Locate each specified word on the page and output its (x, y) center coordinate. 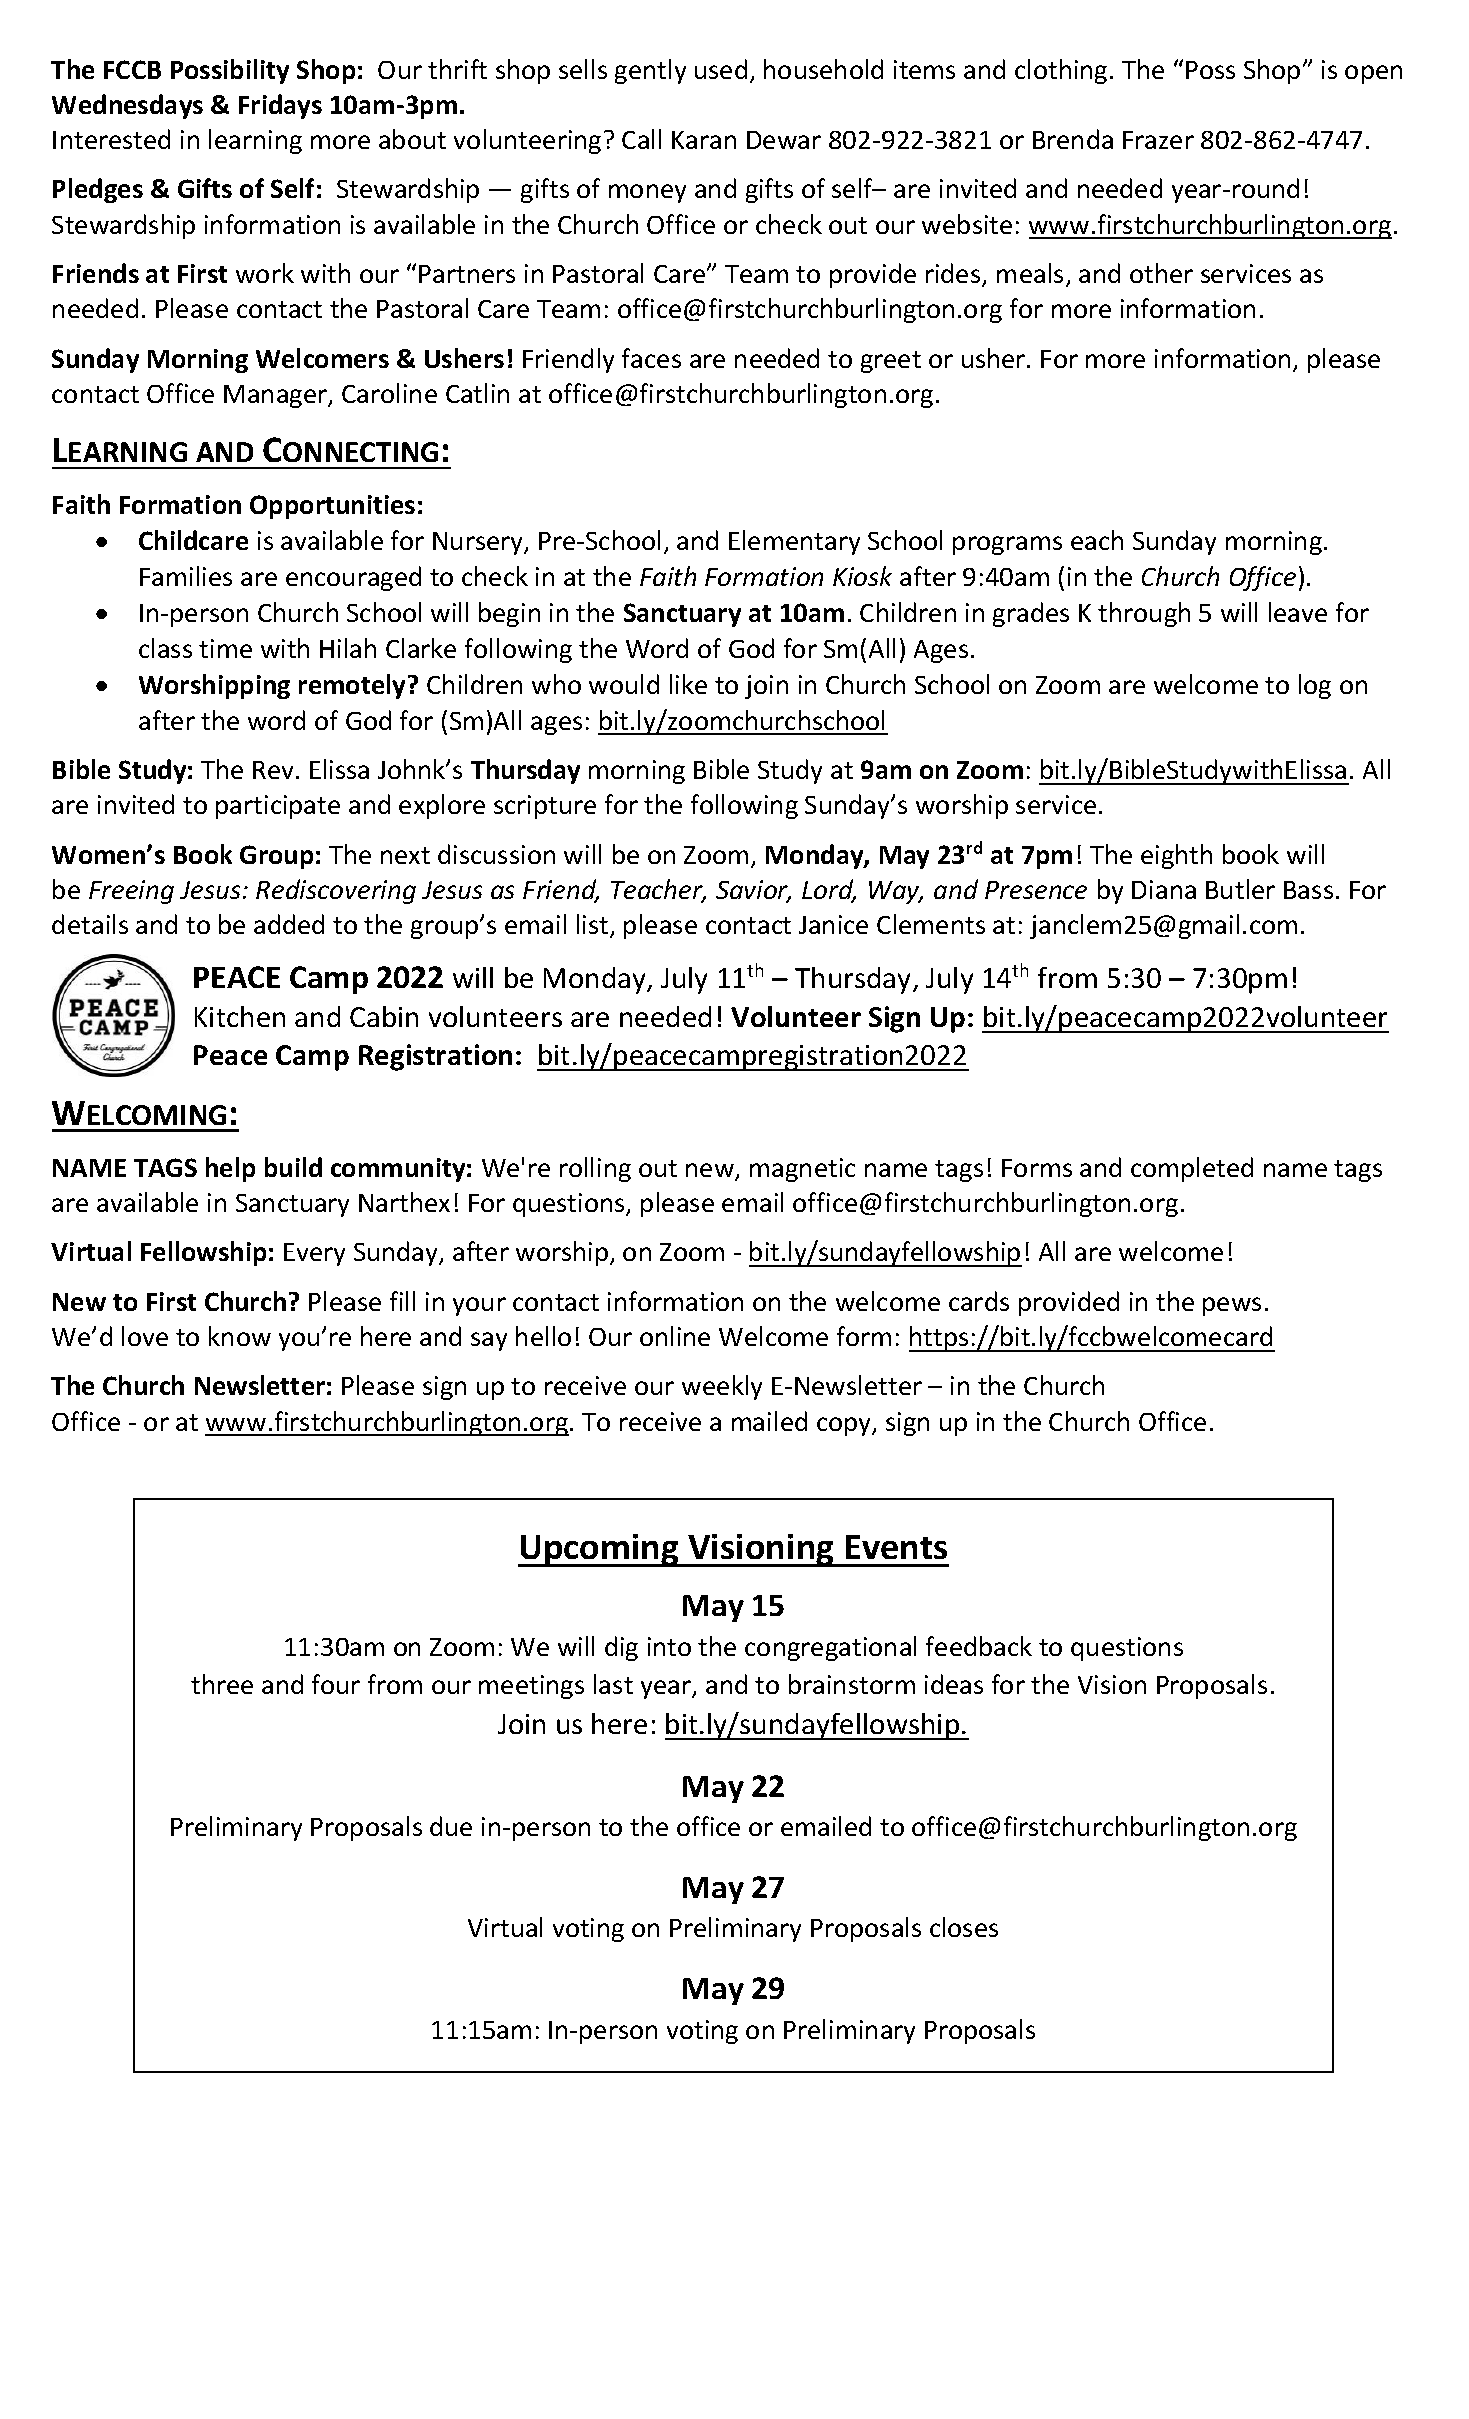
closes (964, 1927)
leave (1298, 612)
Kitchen (240, 1016)
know (240, 1336)
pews (1232, 1306)
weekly (722, 1387)
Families (186, 576)
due (451, 1826)
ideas (954, 1684)
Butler (1240, 889)
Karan (704, 140)
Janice (833, 924)
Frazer (1158, 140)
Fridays (280, 106)
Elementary (794, 542)
